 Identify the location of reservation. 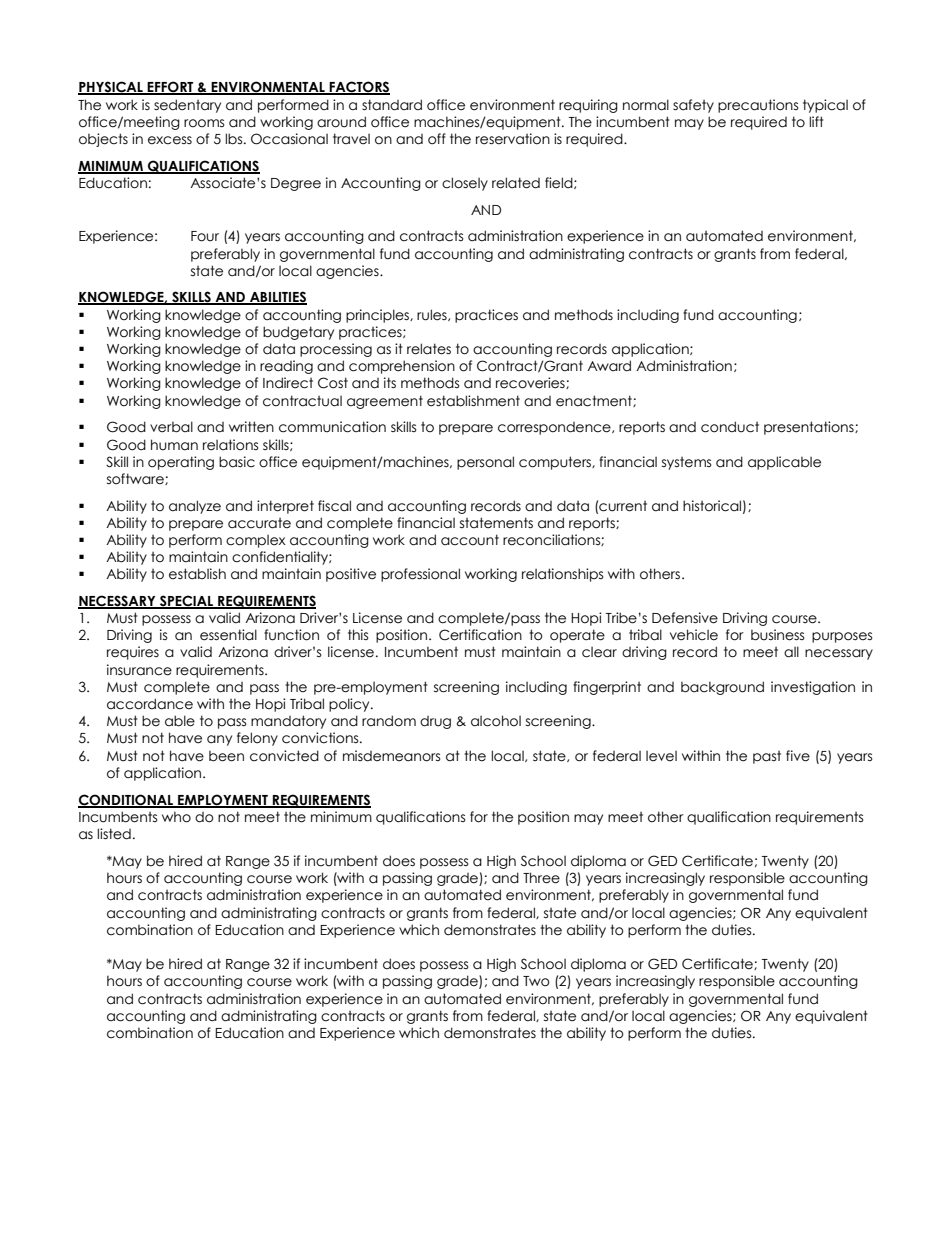
(513, 139).
